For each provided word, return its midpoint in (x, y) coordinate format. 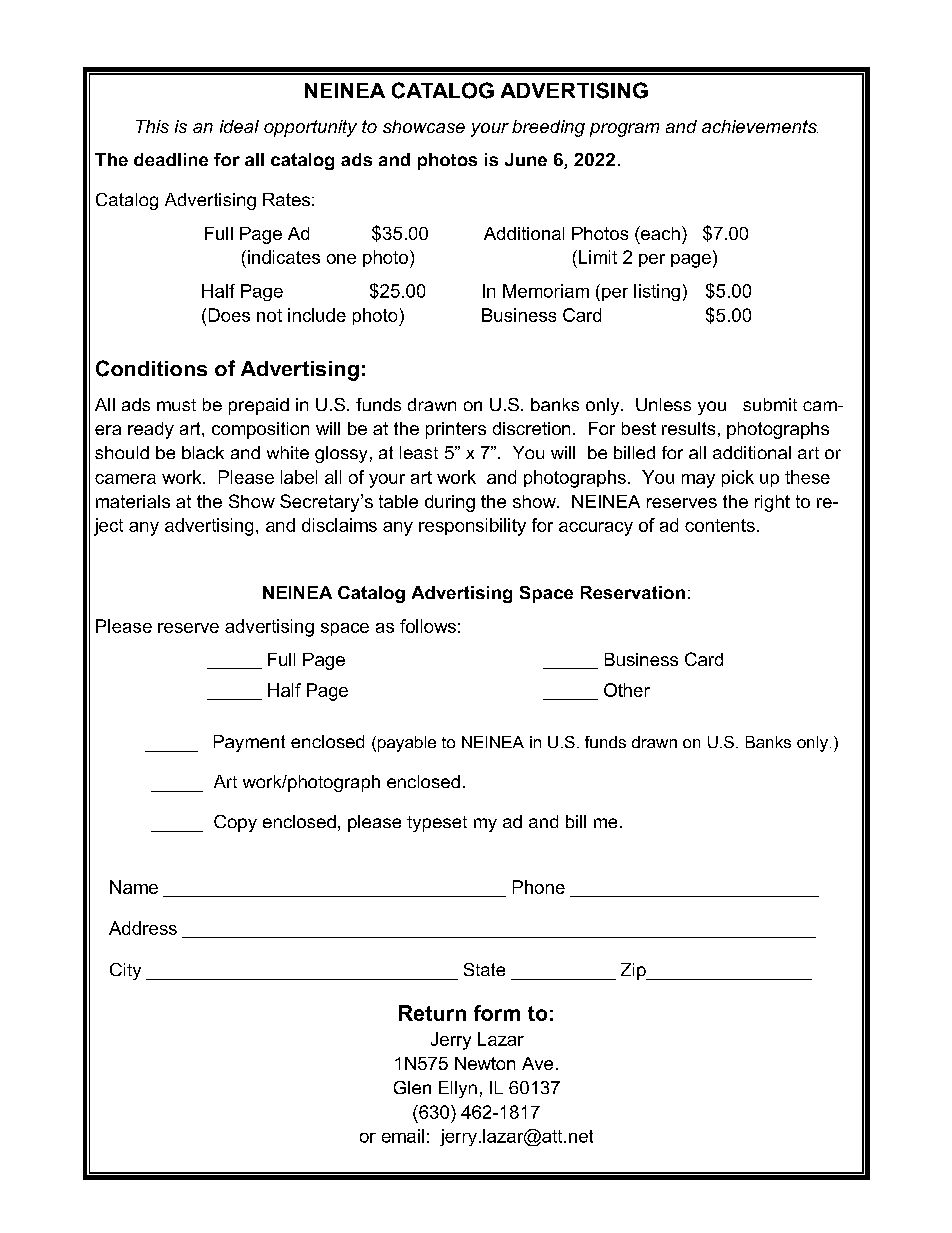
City (125, 971)
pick (738, 478)
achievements (760, 126)
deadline (171, 159)
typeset (437, 824)
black (203, 452)
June (526, 159)
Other (627, 690)
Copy (235, 823)
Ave (537, 1063)
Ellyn (458, 1089)
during (450, 503)
